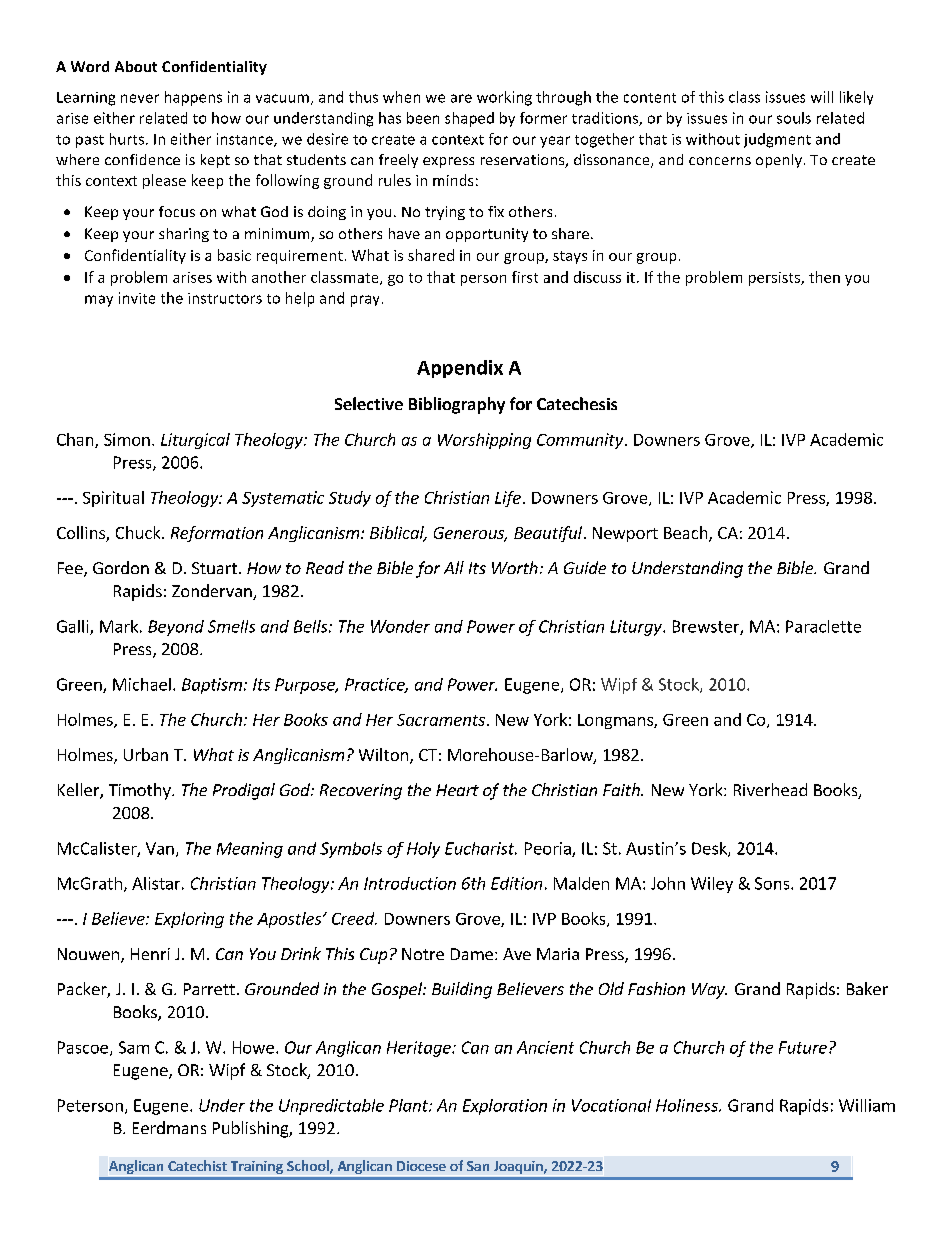  I want to click on shaped, so click(469, 119).
